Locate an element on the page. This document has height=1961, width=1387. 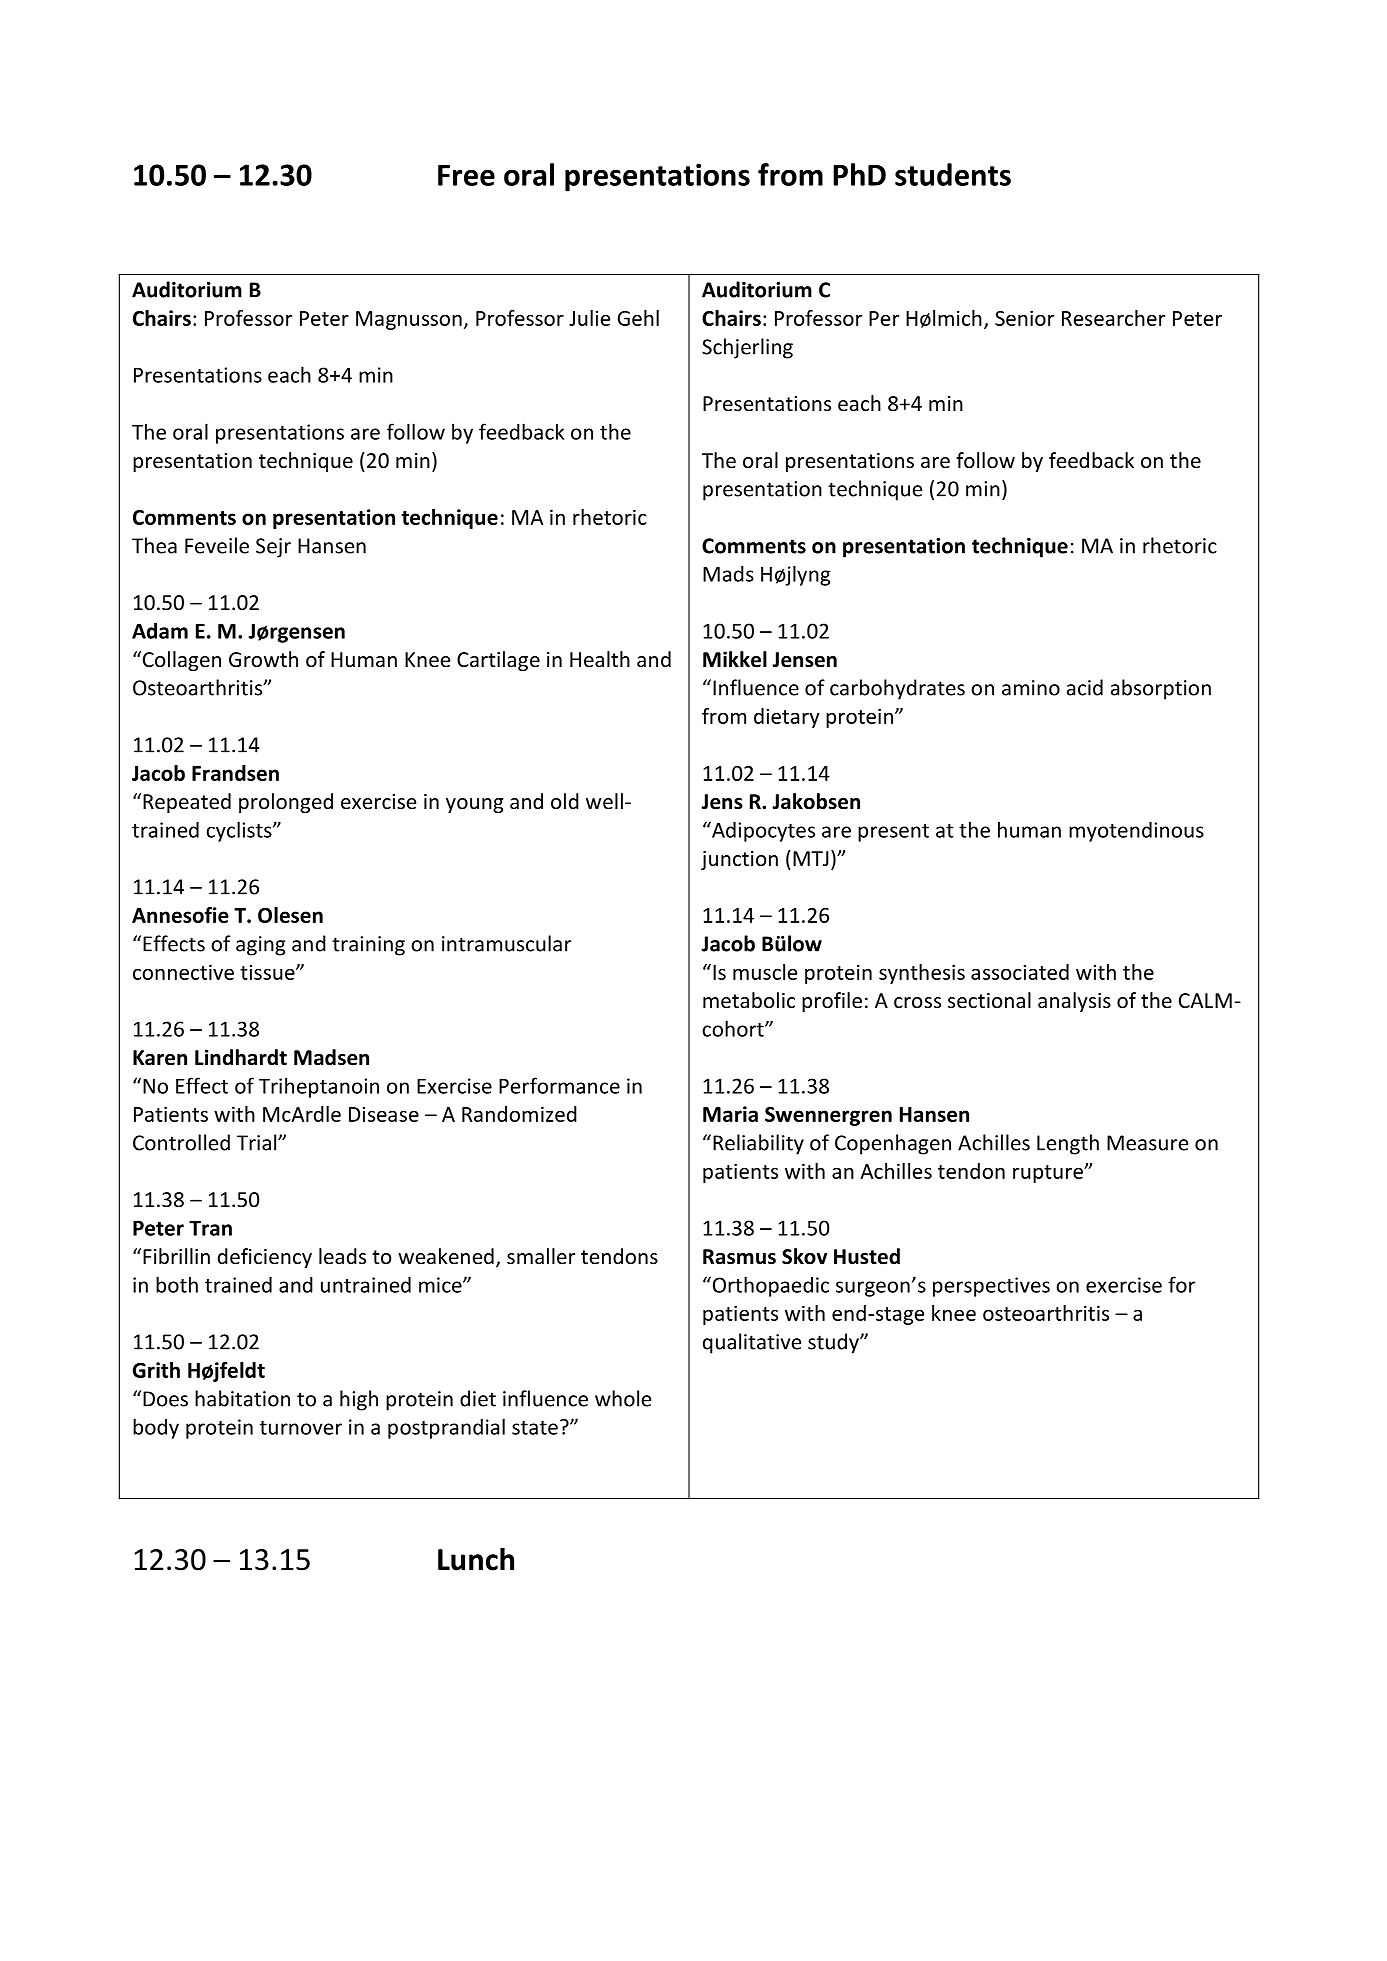
junction is located at coordinates (739, 860).
